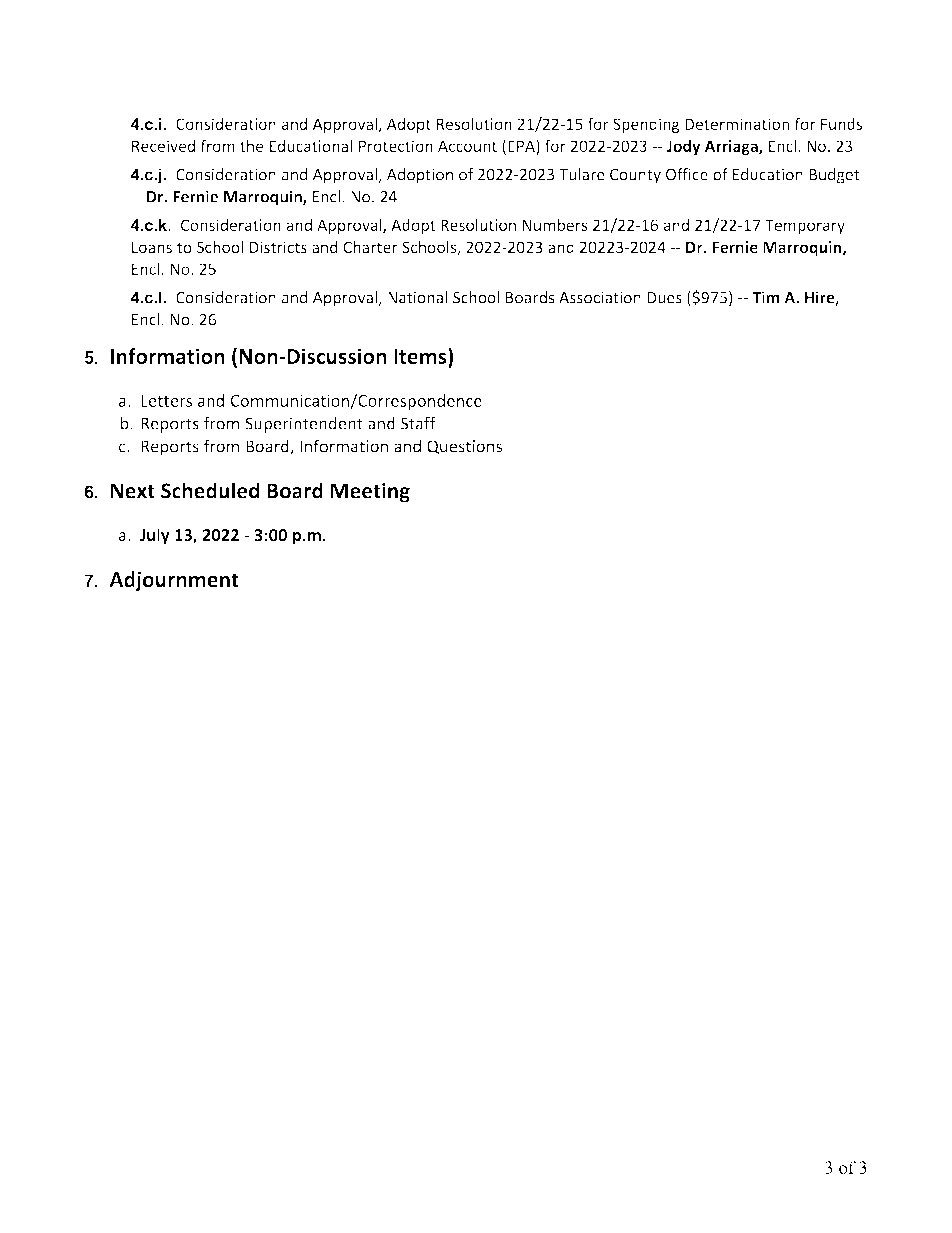 This page has height=1233, width=952. What do you see at coordinates (417, 297) in the page?
I see `National` at bounding box center [417, 297].
